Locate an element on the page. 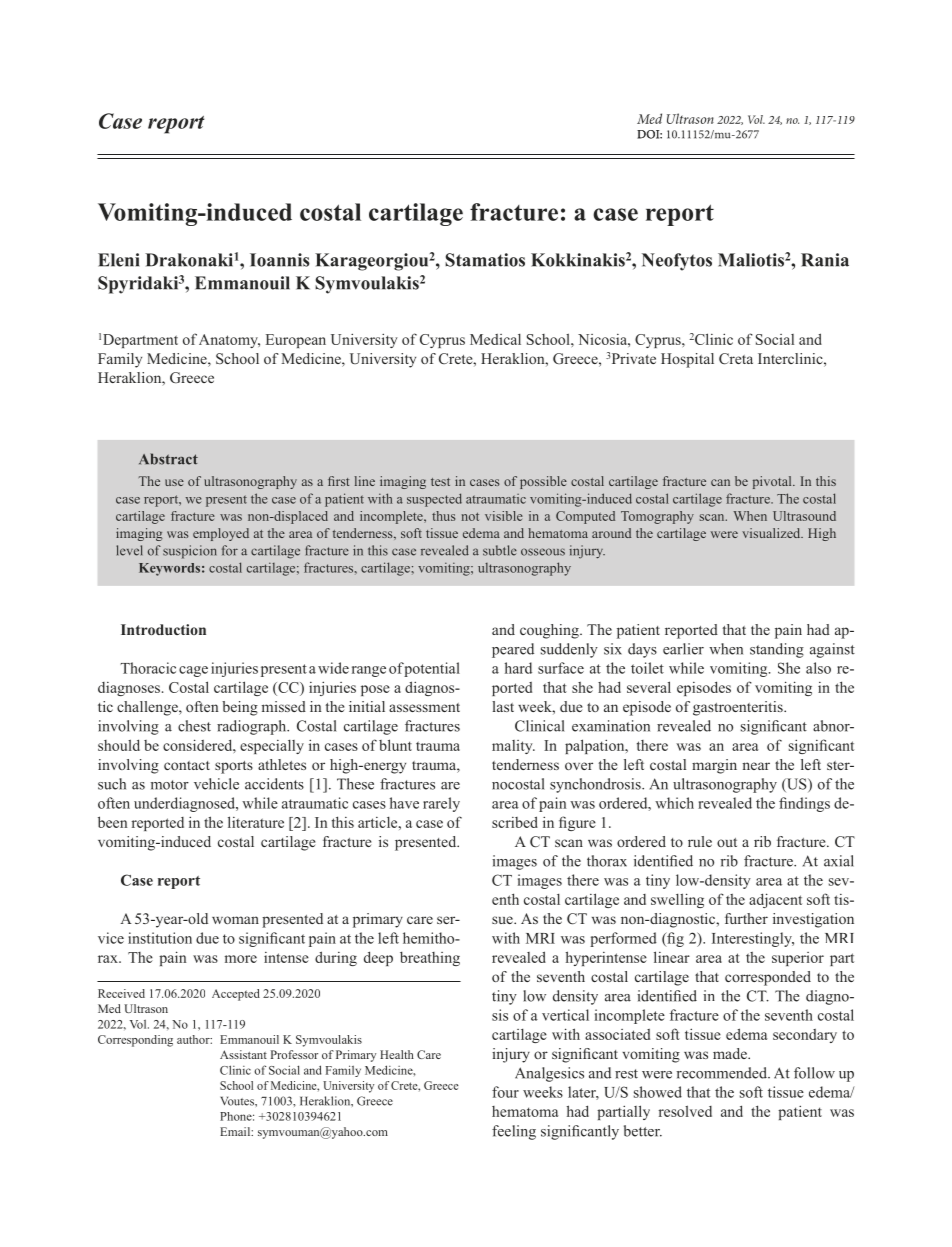 Image resolution: width=952 pixels, height=1247 pixels. four is located at coordinates (505, 1092).
